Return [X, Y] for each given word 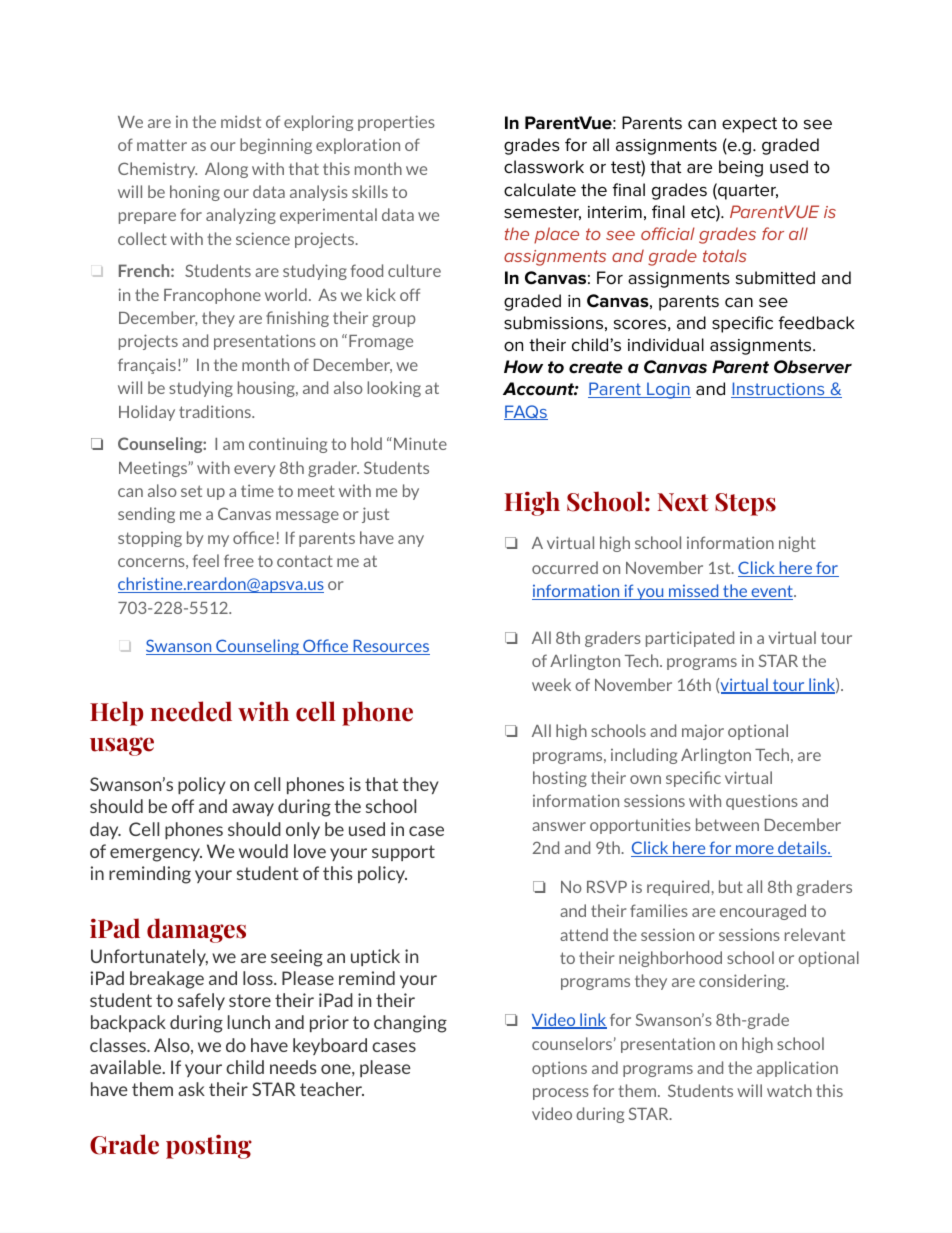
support [403, 853]
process [561, 1094]
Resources [390, 647]
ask [191, 1089]
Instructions [779, 390]
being [741, 168]
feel [206, 560]
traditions [216, 411]
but [731, 886]
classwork [544, 167]
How [523, 367]
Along [226, 170]
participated [690, 639]
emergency [156, 855]
